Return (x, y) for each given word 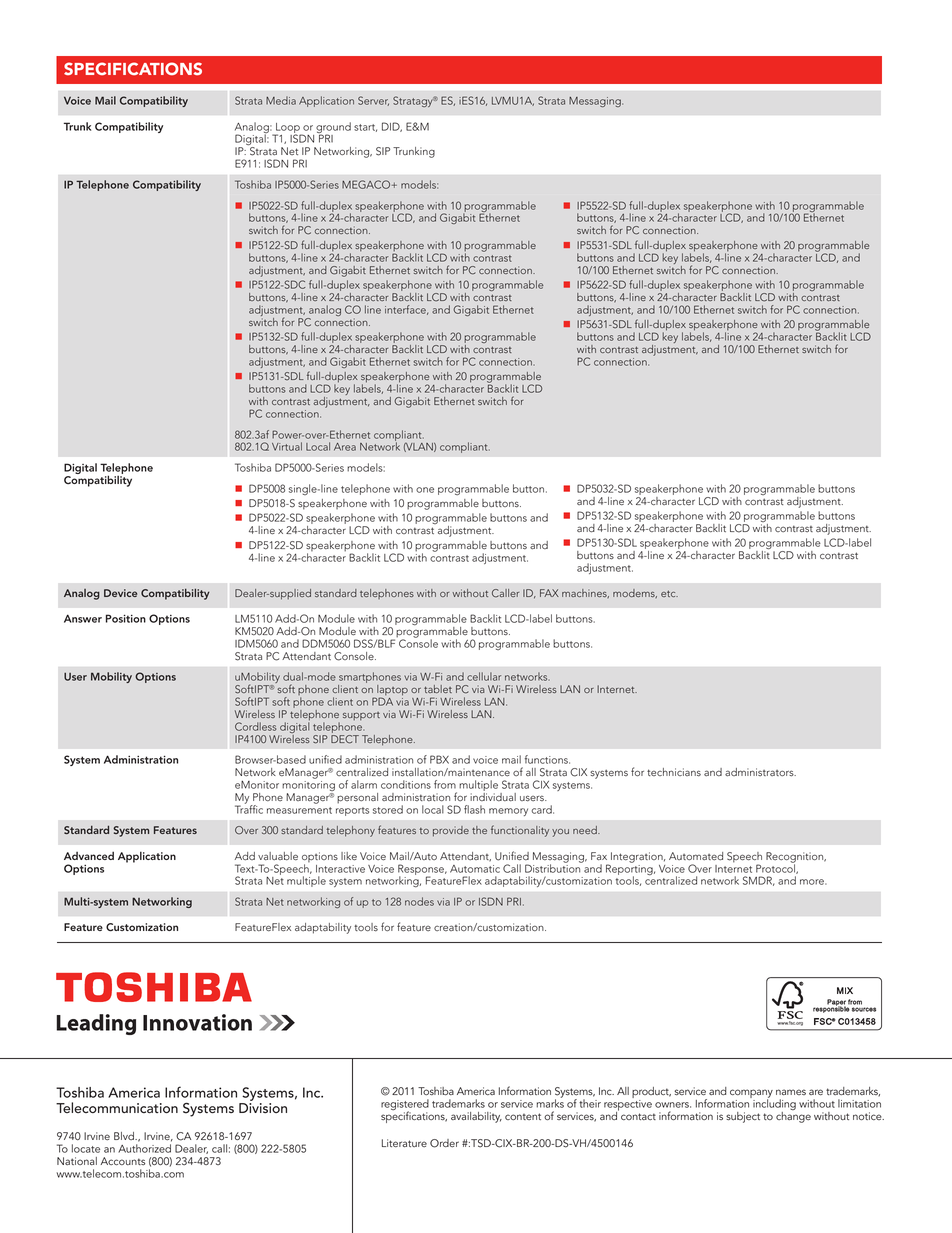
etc (669, 593)
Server (373, 101)
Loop (288, 129)
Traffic (249, 808)
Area (345, 447)
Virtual (287, 446)
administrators (760, 772)
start (365, 128)
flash (474, 809)
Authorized (144, 1148)
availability (476, 1117)
